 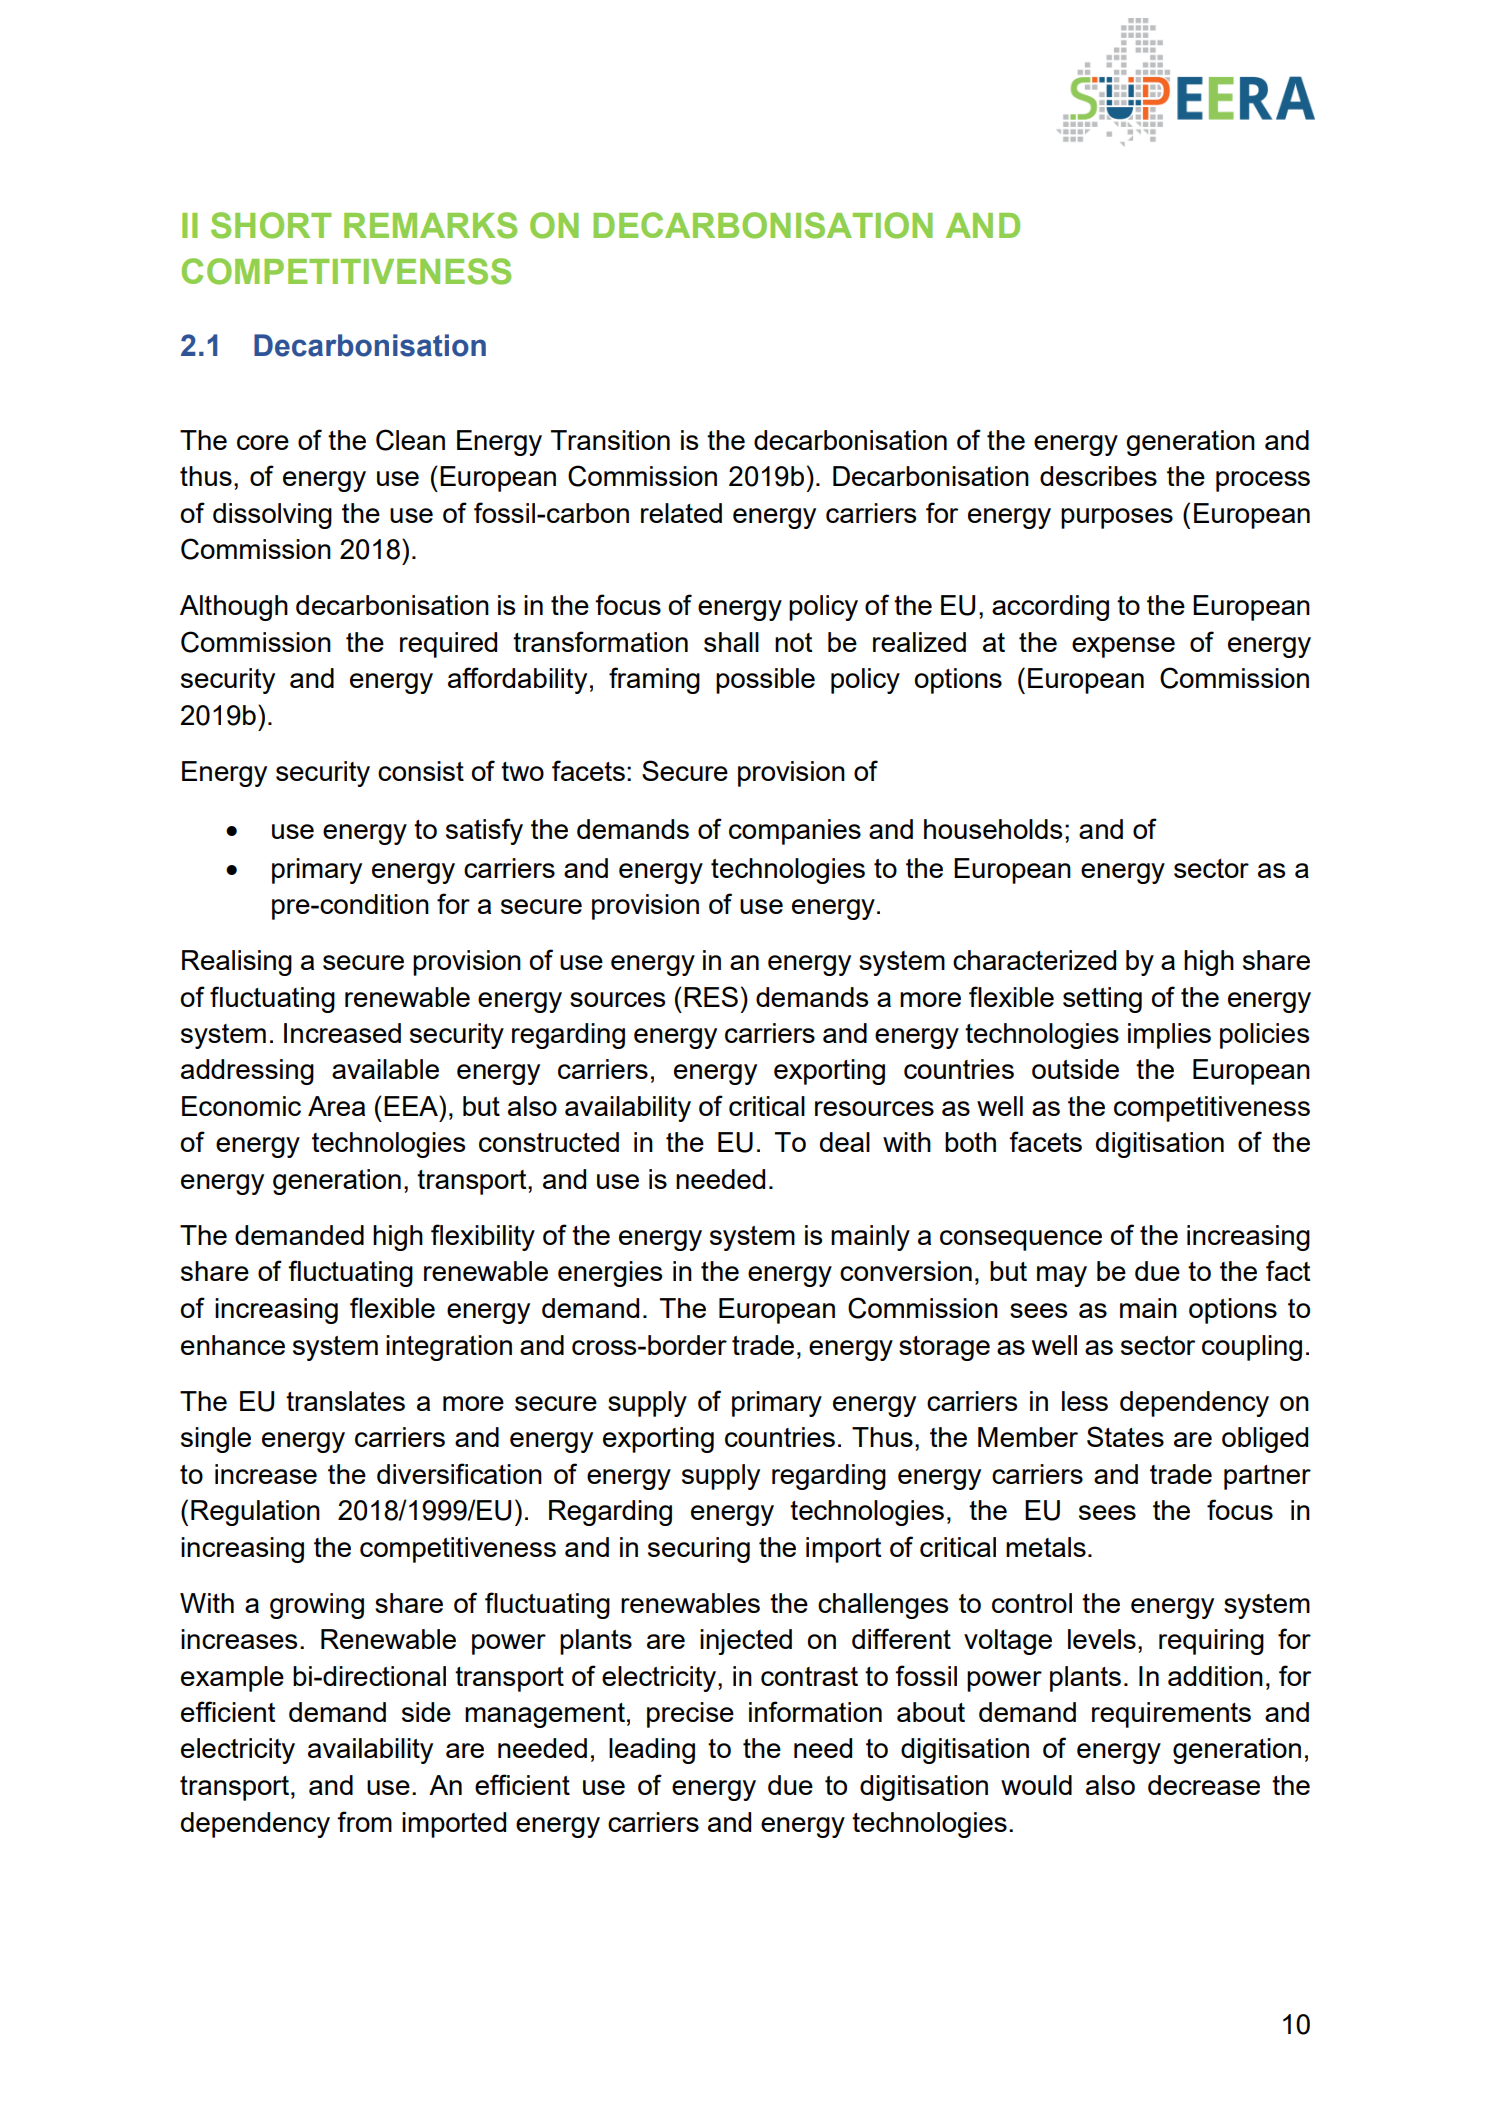 What do you see at coordinates (690, 1715) in the document?
I see `precise` at bounding box center [690, 1715].
